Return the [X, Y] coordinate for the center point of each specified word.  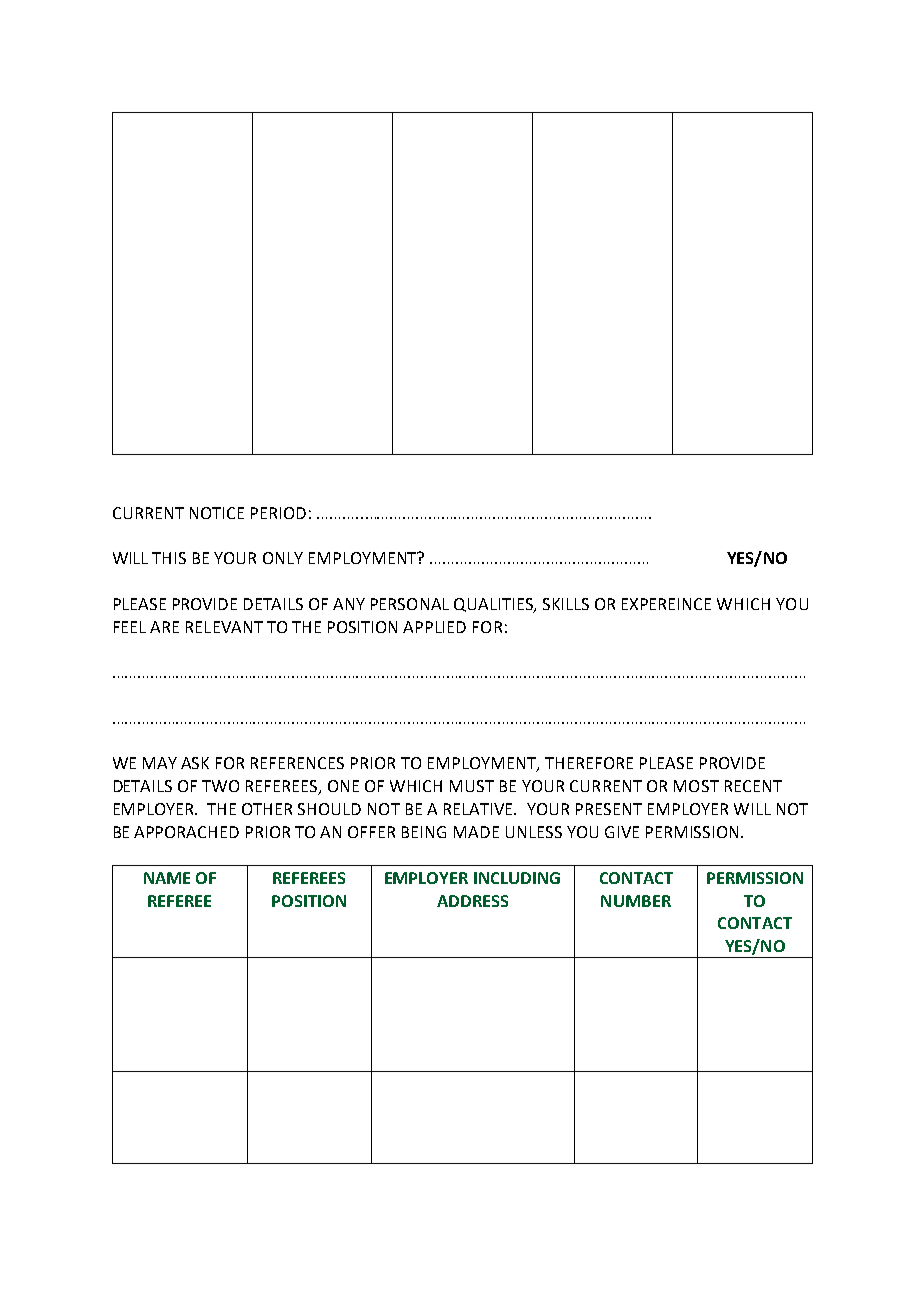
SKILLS [566, 604]
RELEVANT [224, 627]
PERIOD [278, 513]
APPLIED [434, 627]
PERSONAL [410, 604]
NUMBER [636, 901]
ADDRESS [472, 901]
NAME [167, 878]
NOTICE [217, 513]
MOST [696, 786]
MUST [472, 786]
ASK [195, 763]
